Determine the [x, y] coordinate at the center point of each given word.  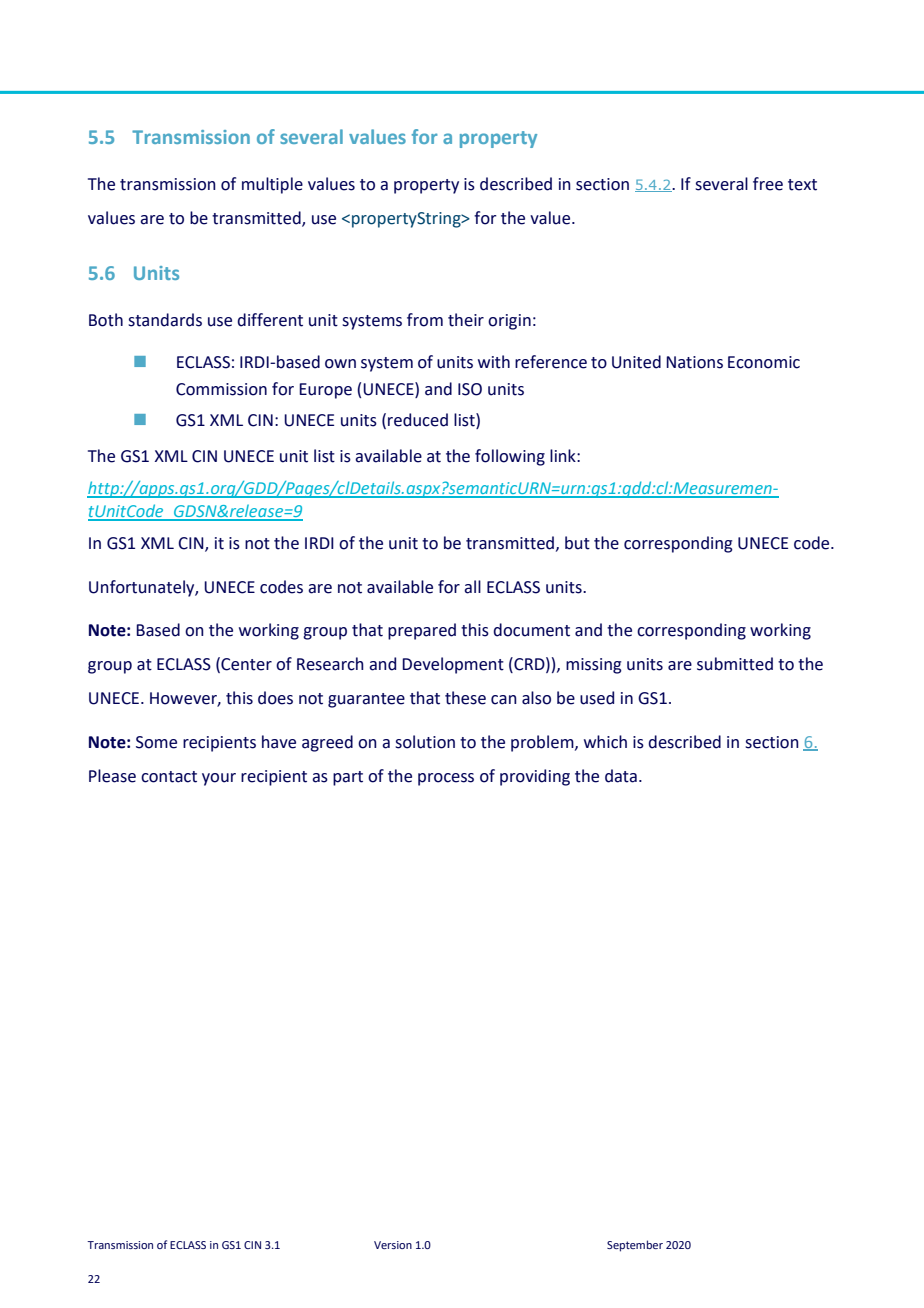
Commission [221, 389]
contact [169, 777]
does [275, 698]
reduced [418, 420]
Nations [694, 362]
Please [112, 776]
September [635, 1246]
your [219, 779]
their [466, 320]
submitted [735, 664]
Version [393, 1245]
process [446, 779]
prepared [422, 631]
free [768, 184]
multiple [272, 185]
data [621, 776]
